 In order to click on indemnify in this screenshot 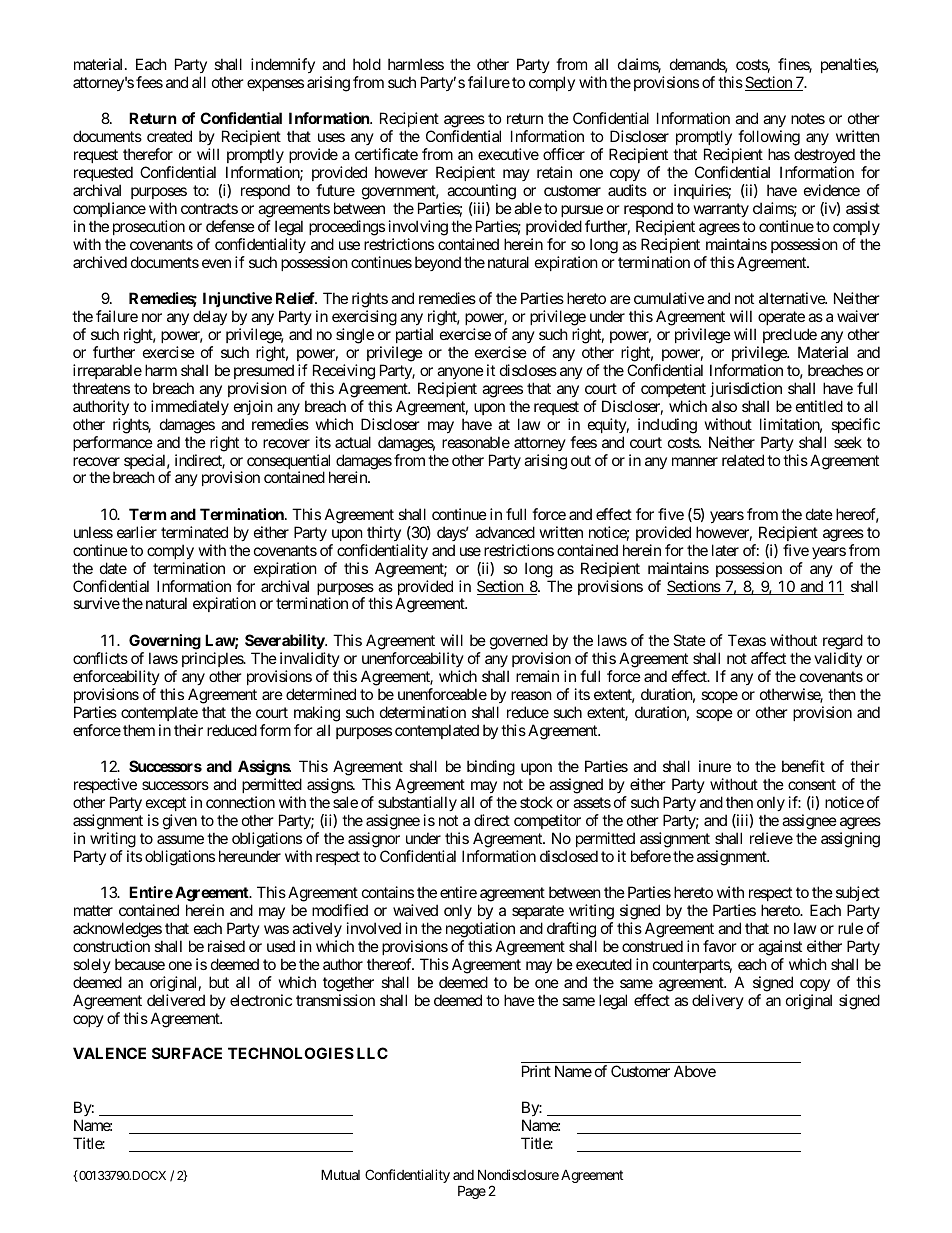, I will do `click(283, 65)`.
